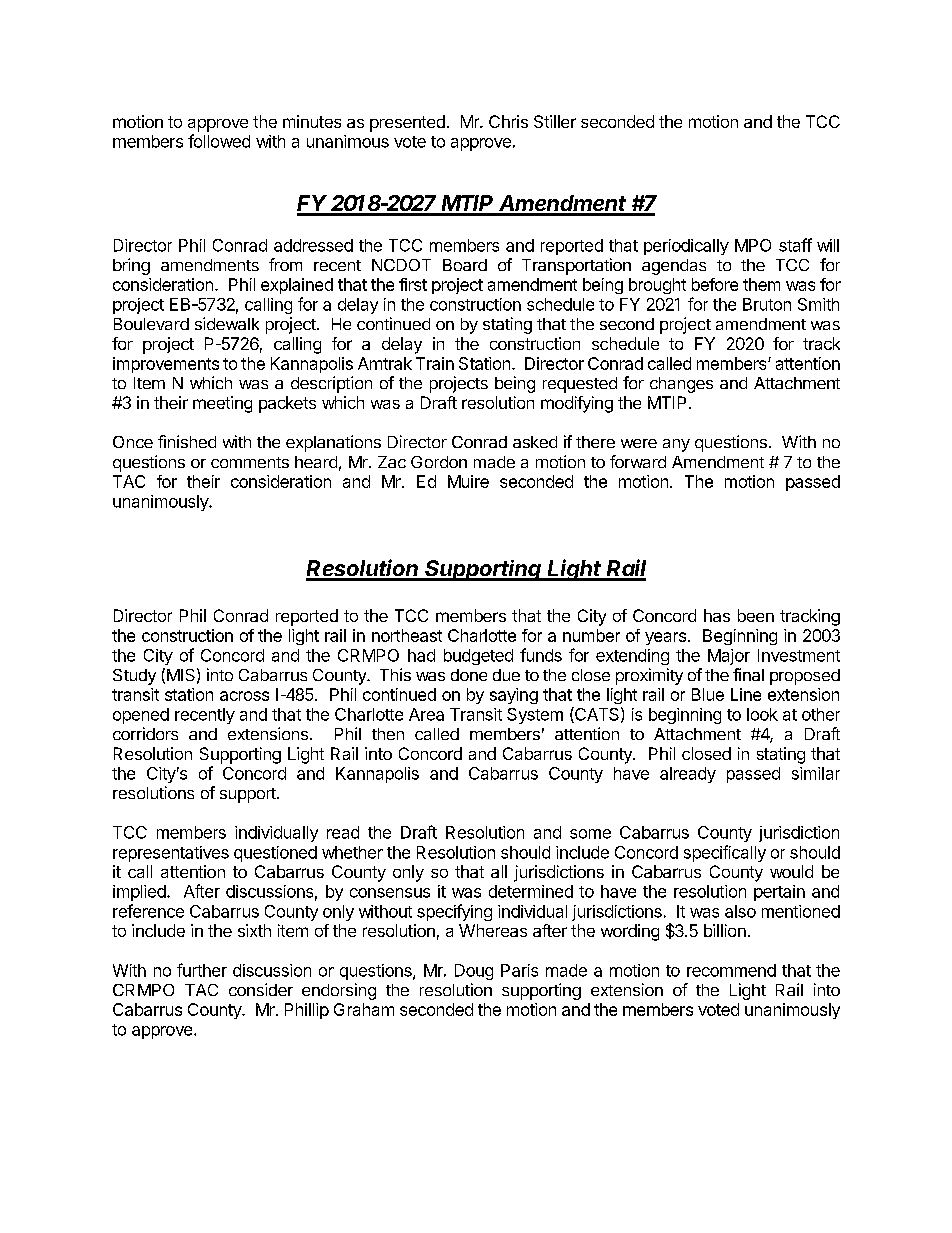  Describe the element at coordinates (795, 245) in the screenshot. I see `staff` at that location.
